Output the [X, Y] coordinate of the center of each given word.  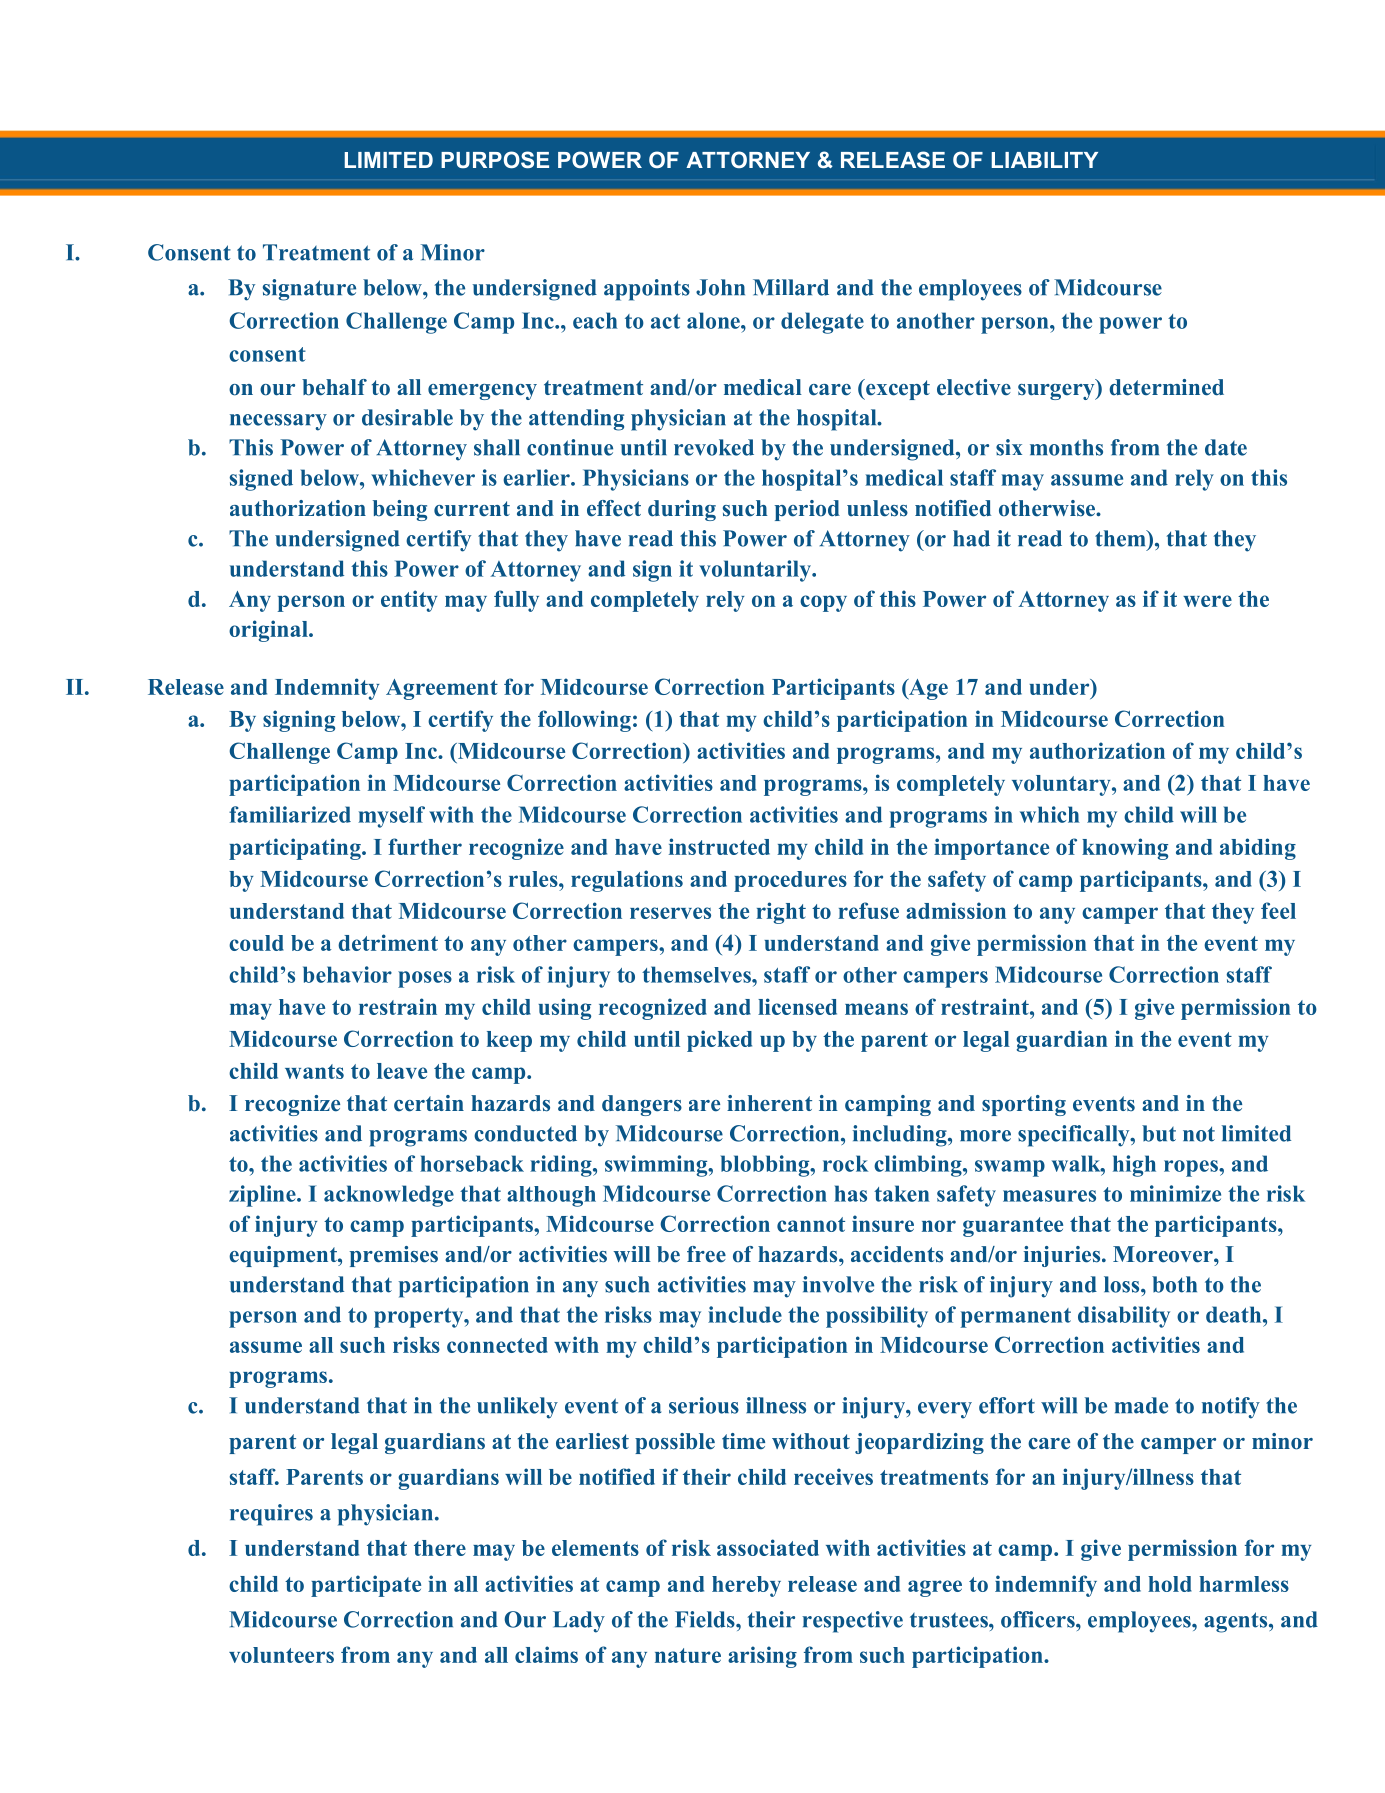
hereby [746, 1586]
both [1174, 1284]
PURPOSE [495, 159]
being [400, 510]
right [781, 913]
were [1207, 601]
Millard [791, 287]
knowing [1125, 849]
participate [366, 1586]
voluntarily [756, 571]
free [706, 1254]
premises [394, 1256]
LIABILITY [1045, 160]
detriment [388, 942]
